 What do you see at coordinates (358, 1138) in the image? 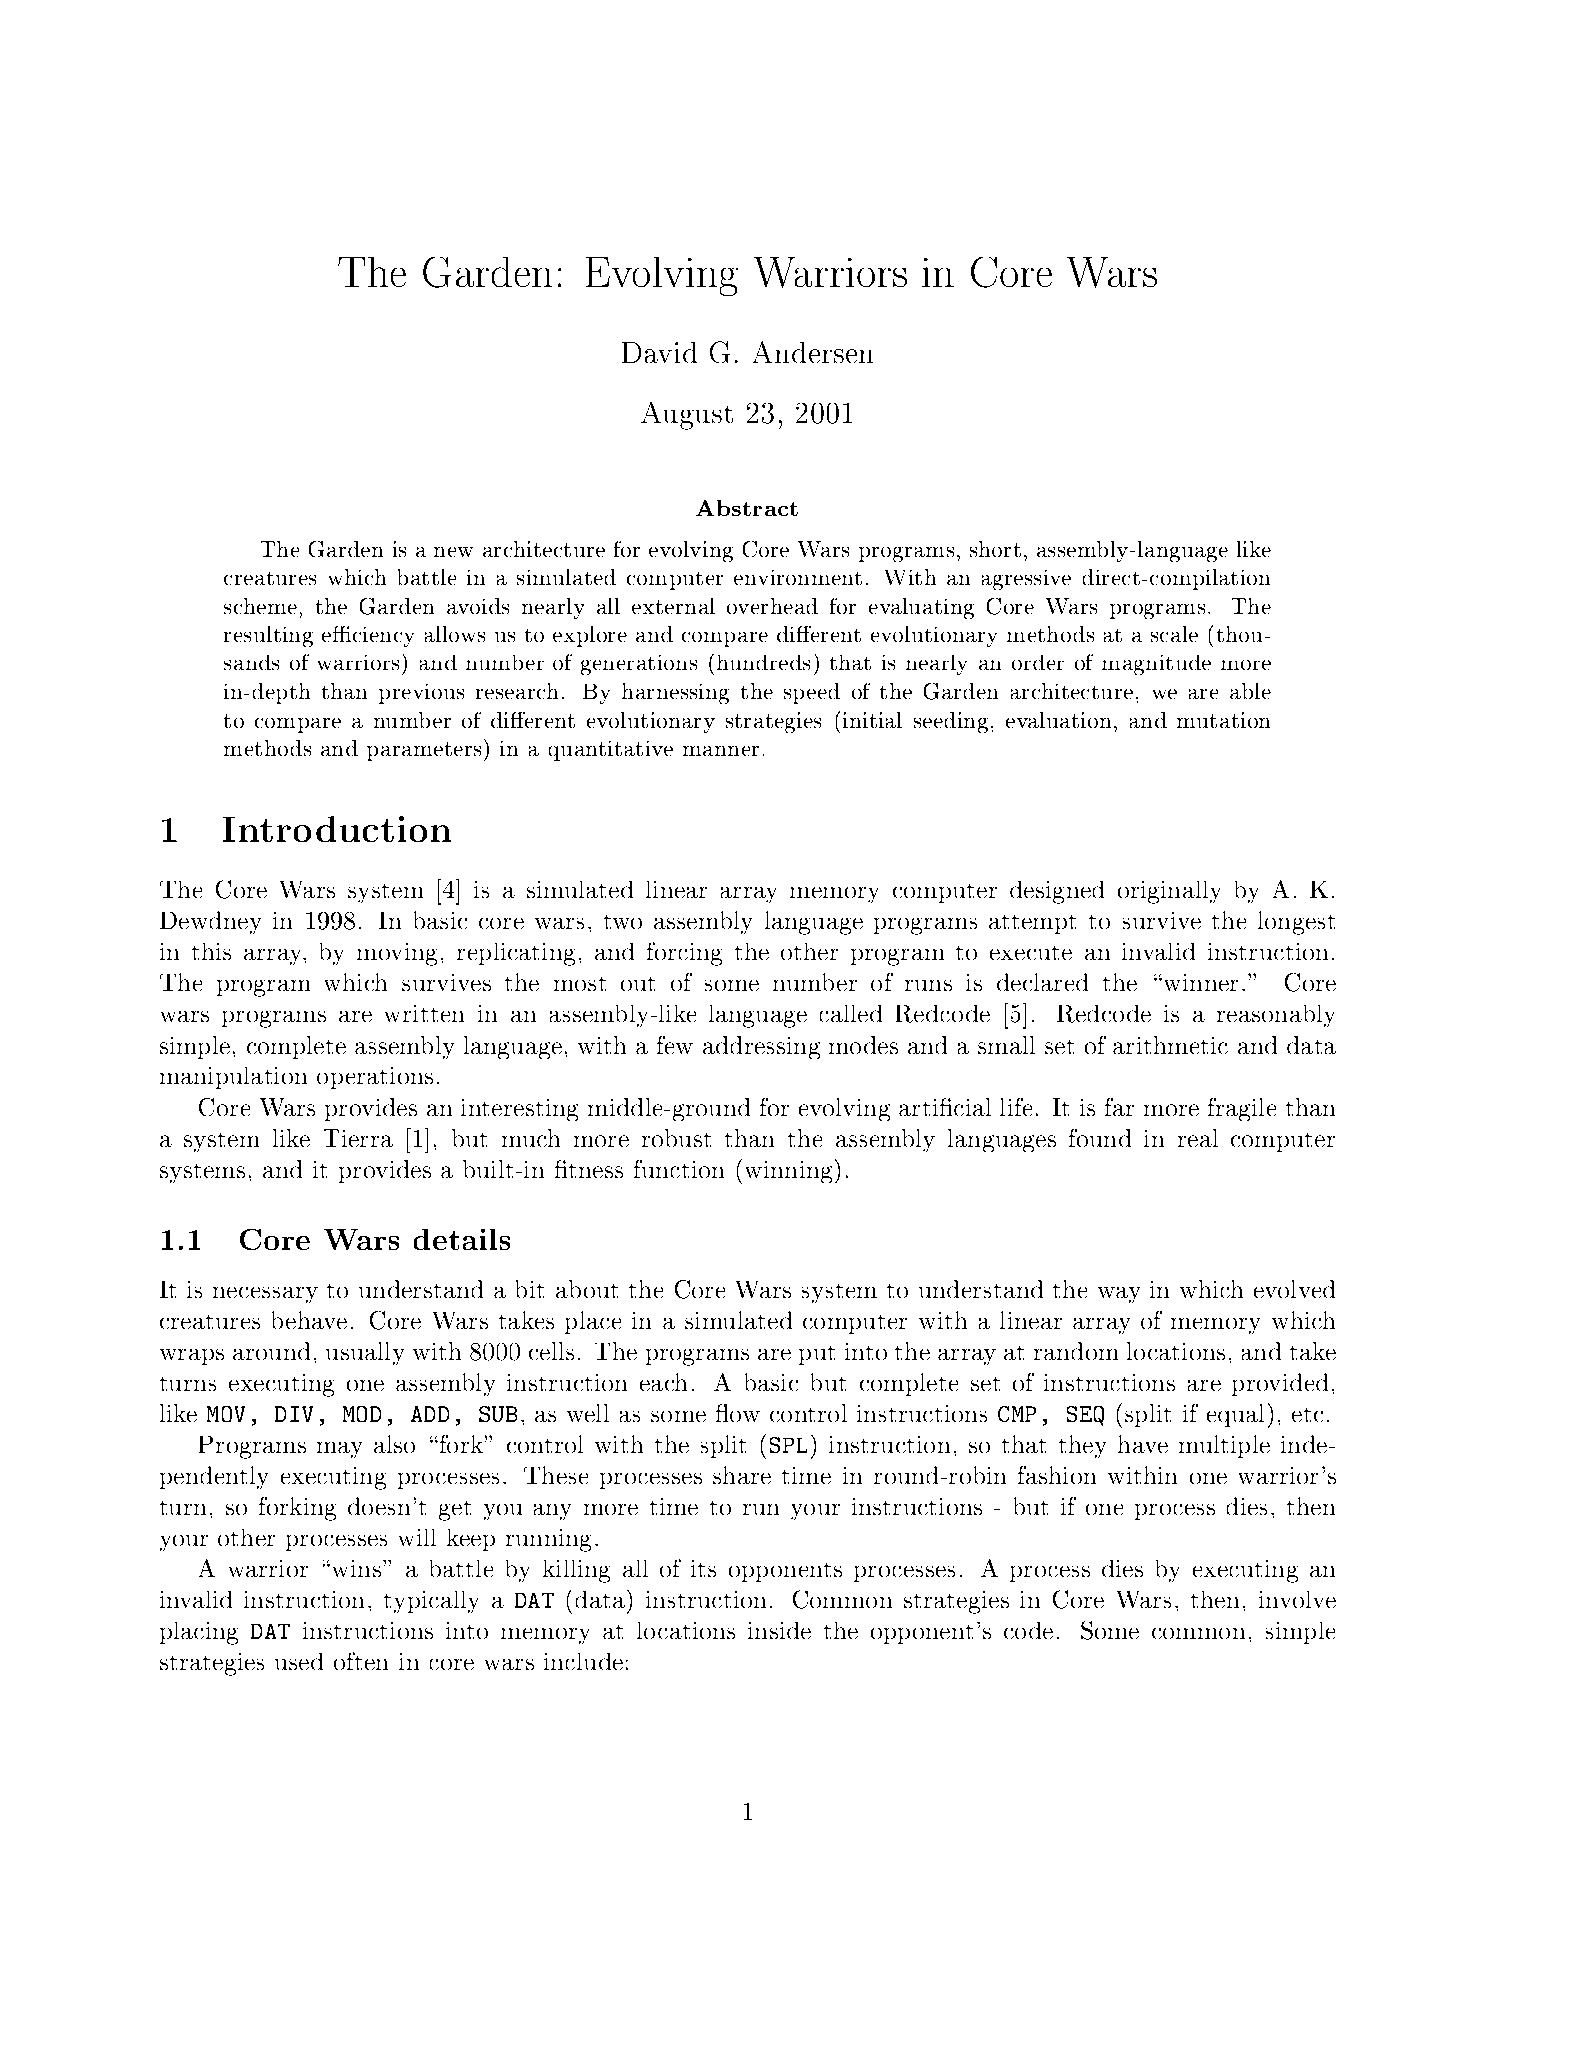
I see `Tierra` at bounding box center [358, 1138].
